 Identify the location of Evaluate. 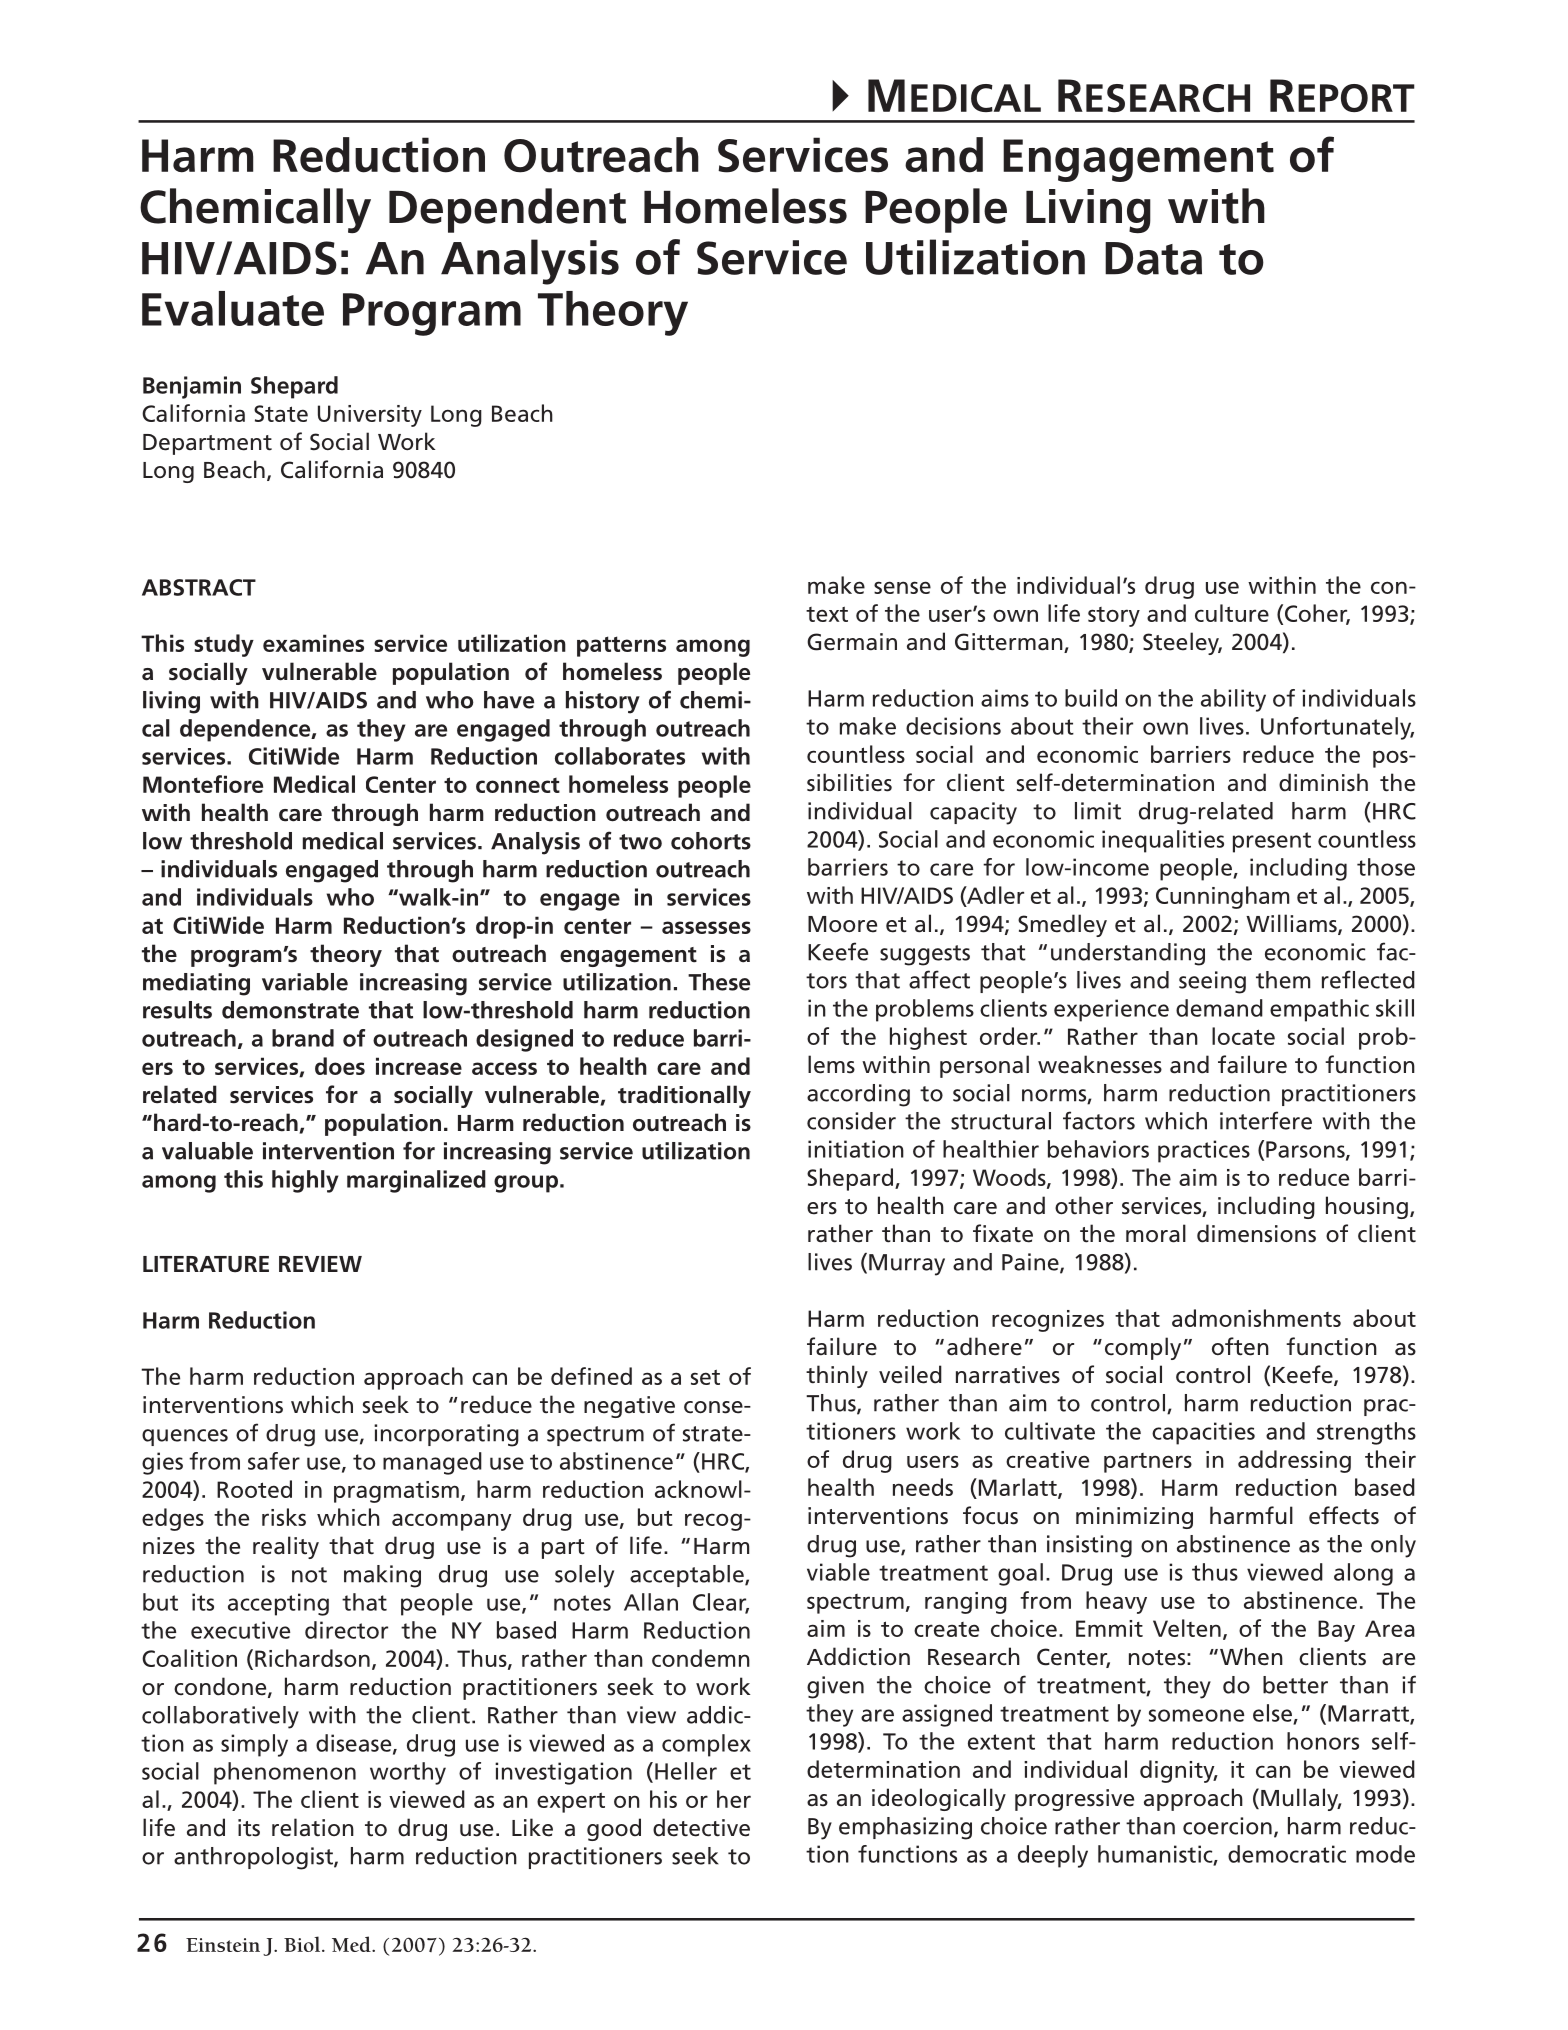
(233, 308).
